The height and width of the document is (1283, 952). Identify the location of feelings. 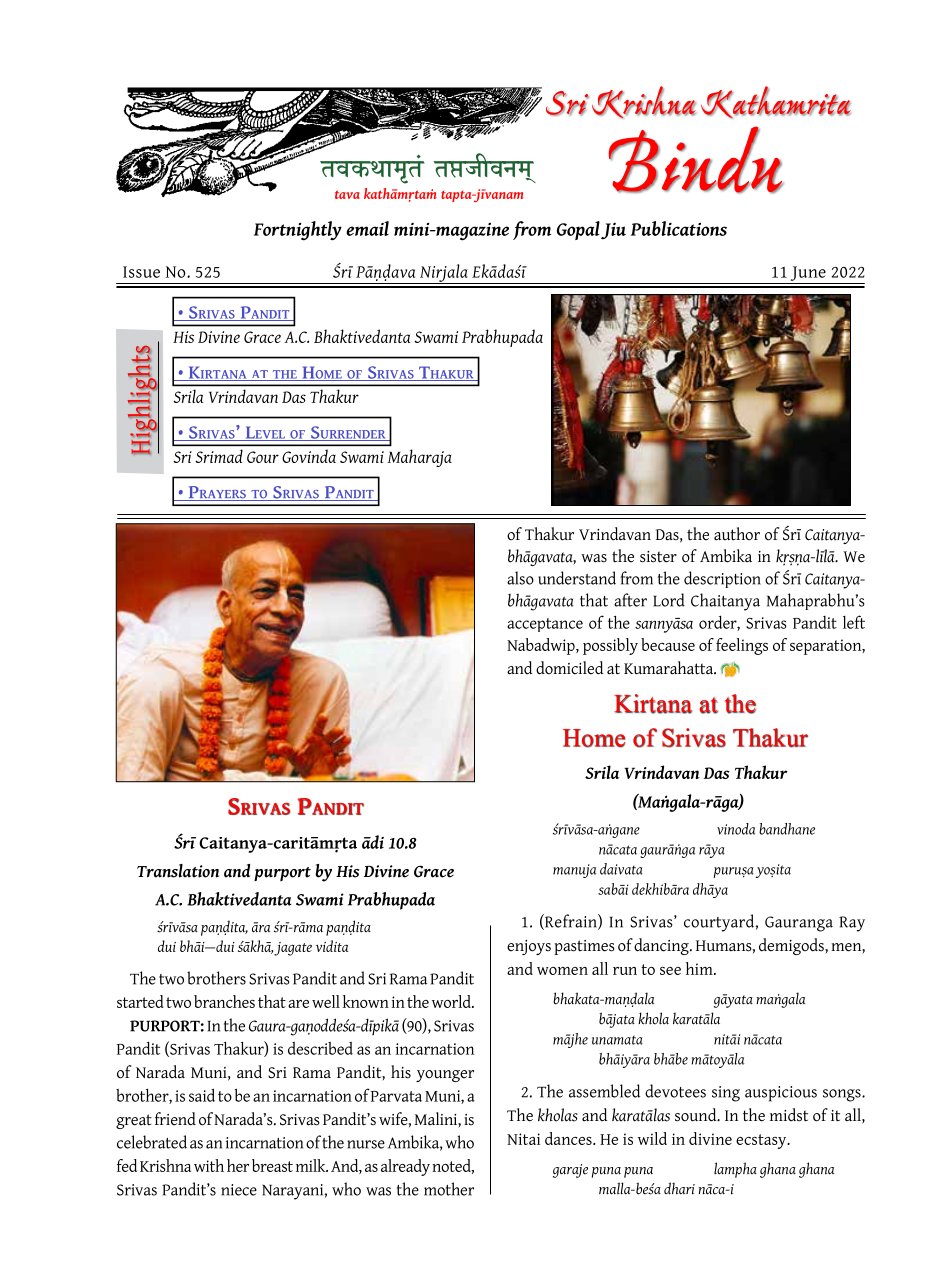
(742, 646).
